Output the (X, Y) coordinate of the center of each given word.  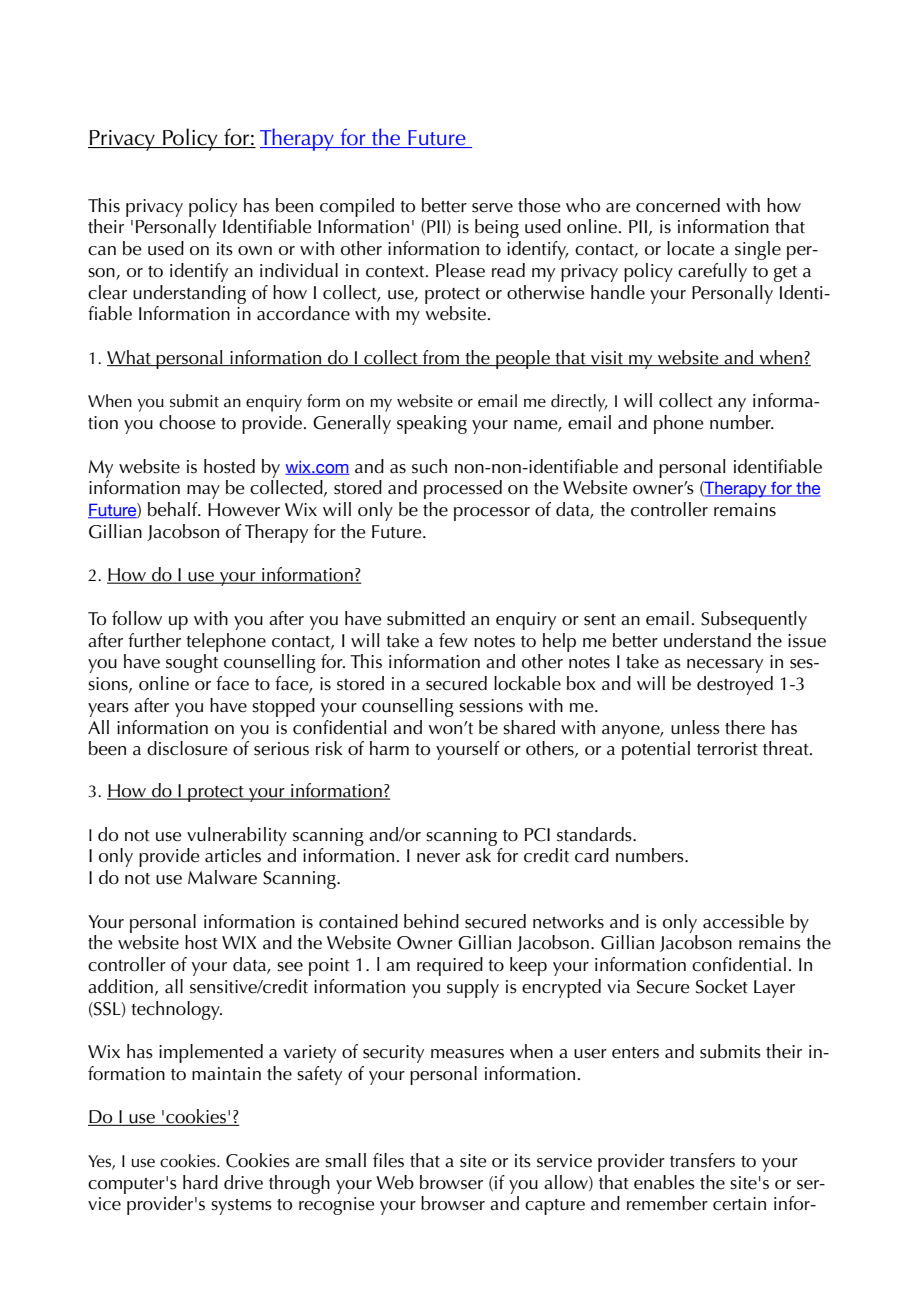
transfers (702, 1160)
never (438, 858)
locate (691, 248)
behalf (174, 509)
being (497, 228)
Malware (222, 877)
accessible (743, 921)
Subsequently (754, 620)
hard (200, 1182)
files (388, 1160)
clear (107, 292)
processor (492, 514)
